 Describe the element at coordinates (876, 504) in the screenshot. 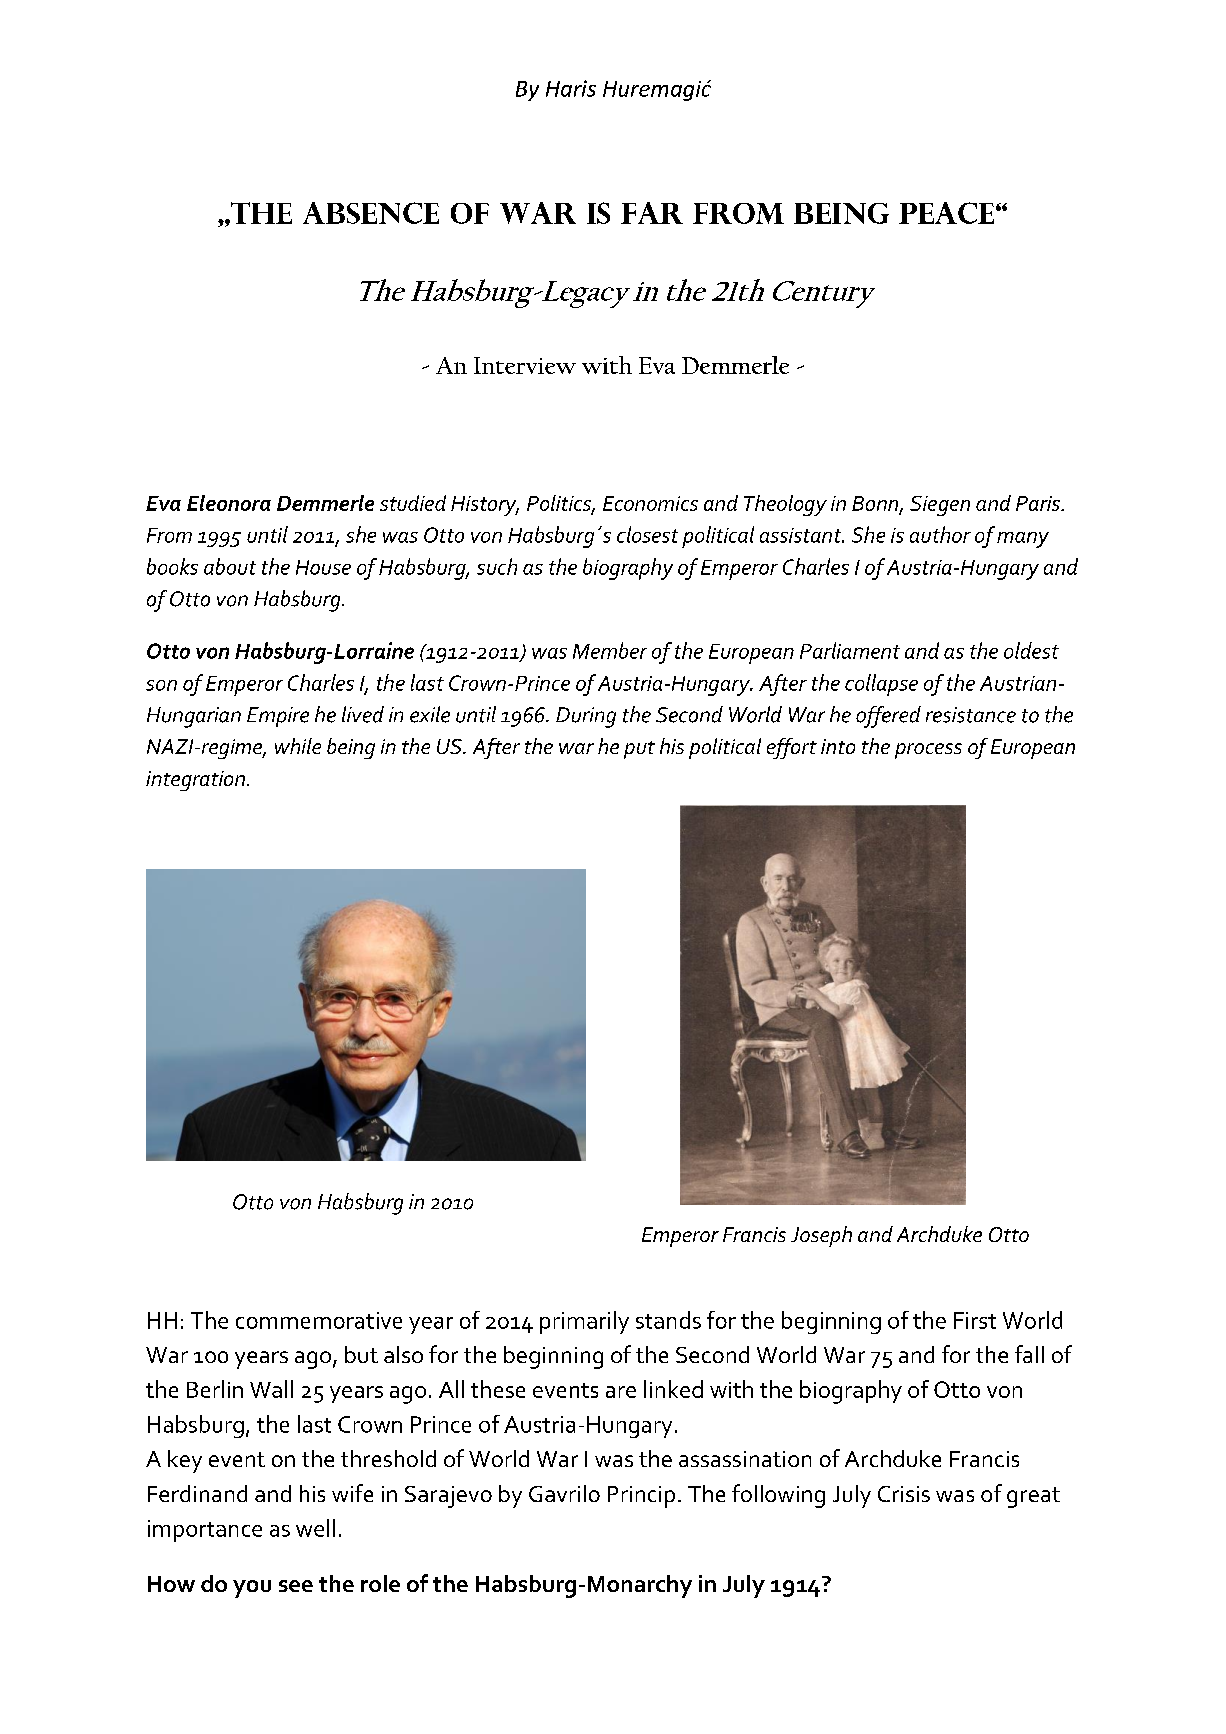

I see `Bonn` at that location.
